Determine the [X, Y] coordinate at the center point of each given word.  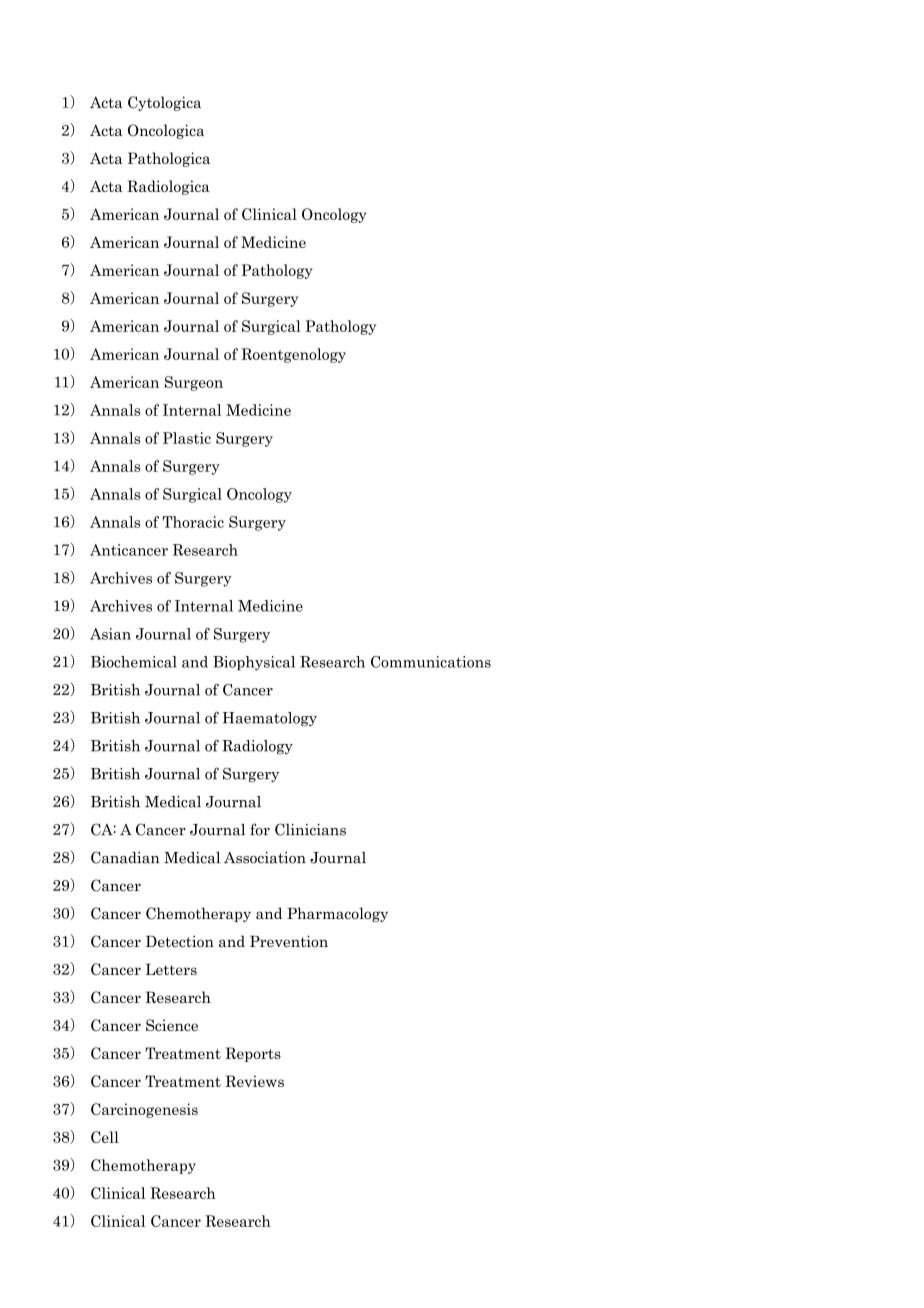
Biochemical [134, 662]
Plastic [187, 438]
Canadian [125, 857]
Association [265, 858]
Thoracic [193, 522]
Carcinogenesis [144, 1110]
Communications [431, 662]
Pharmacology [337, 914]
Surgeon [194, 383]
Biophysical [254, 663]
